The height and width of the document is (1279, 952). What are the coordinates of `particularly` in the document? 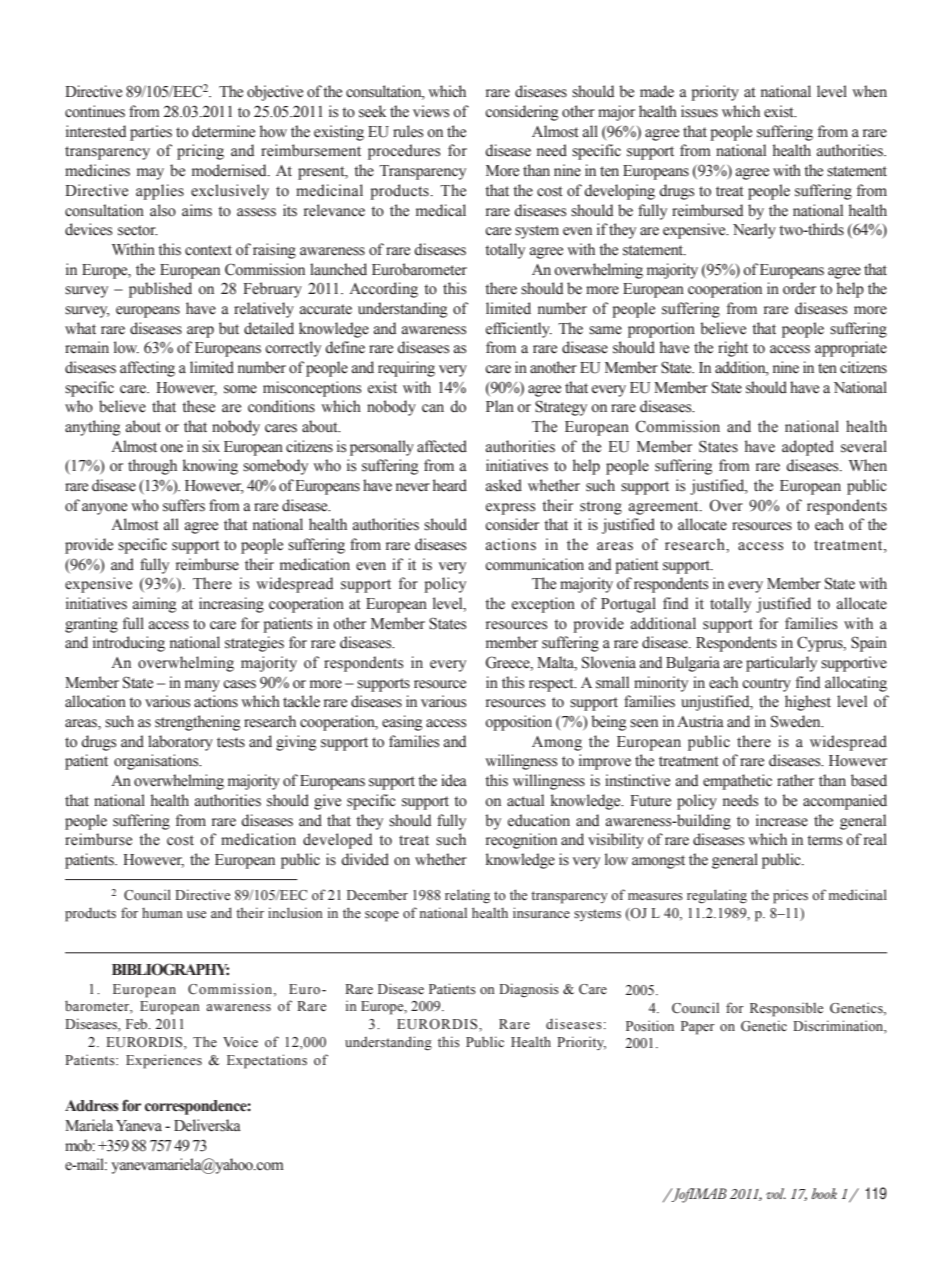 It's located at (781, 664).
